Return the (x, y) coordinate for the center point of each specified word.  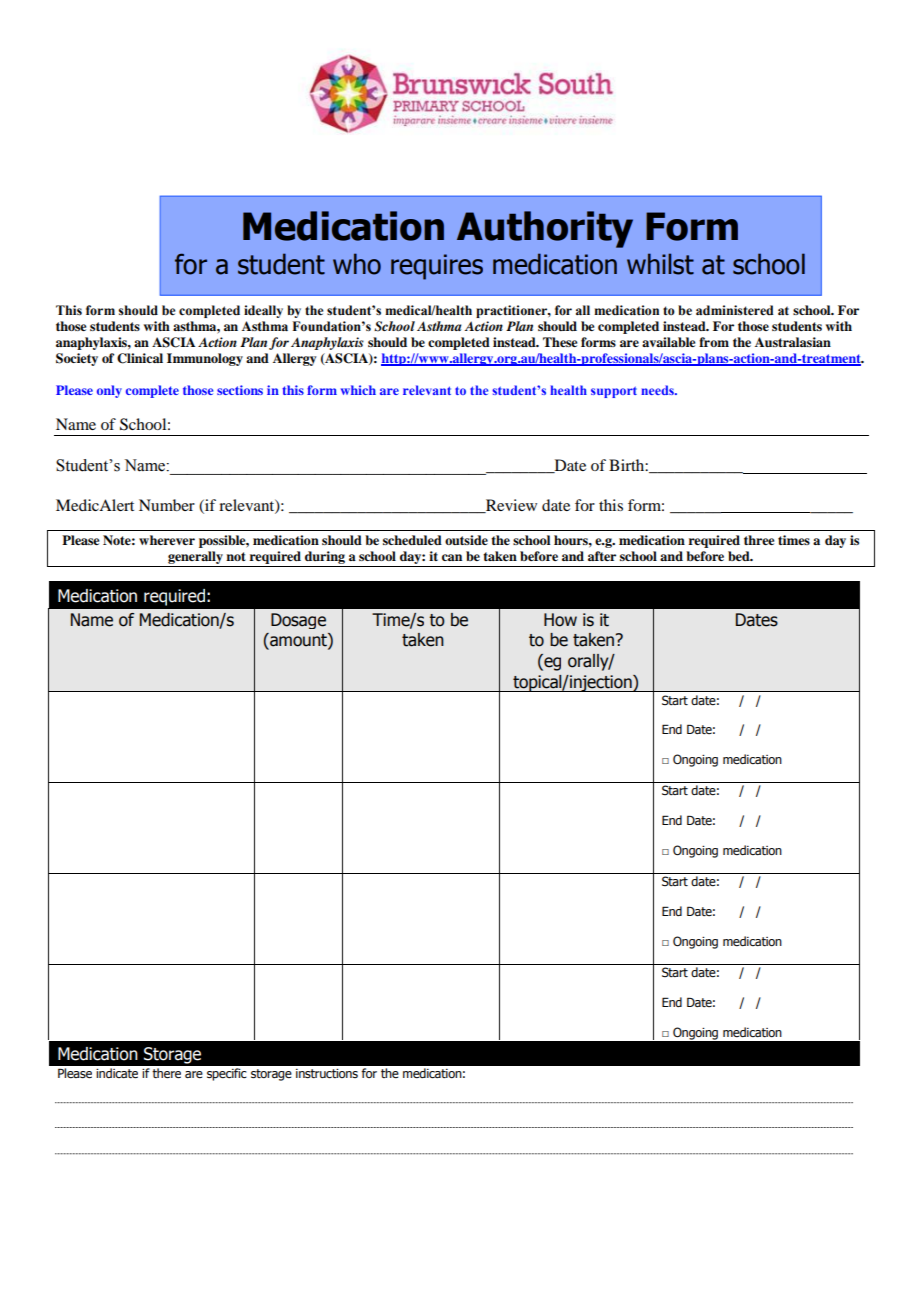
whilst (660, 264)
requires (437, 267)
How (560, 620)
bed (740, 556)
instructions (327, 1073)
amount (298, 641)
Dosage (298, 621)
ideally (263, 311)
